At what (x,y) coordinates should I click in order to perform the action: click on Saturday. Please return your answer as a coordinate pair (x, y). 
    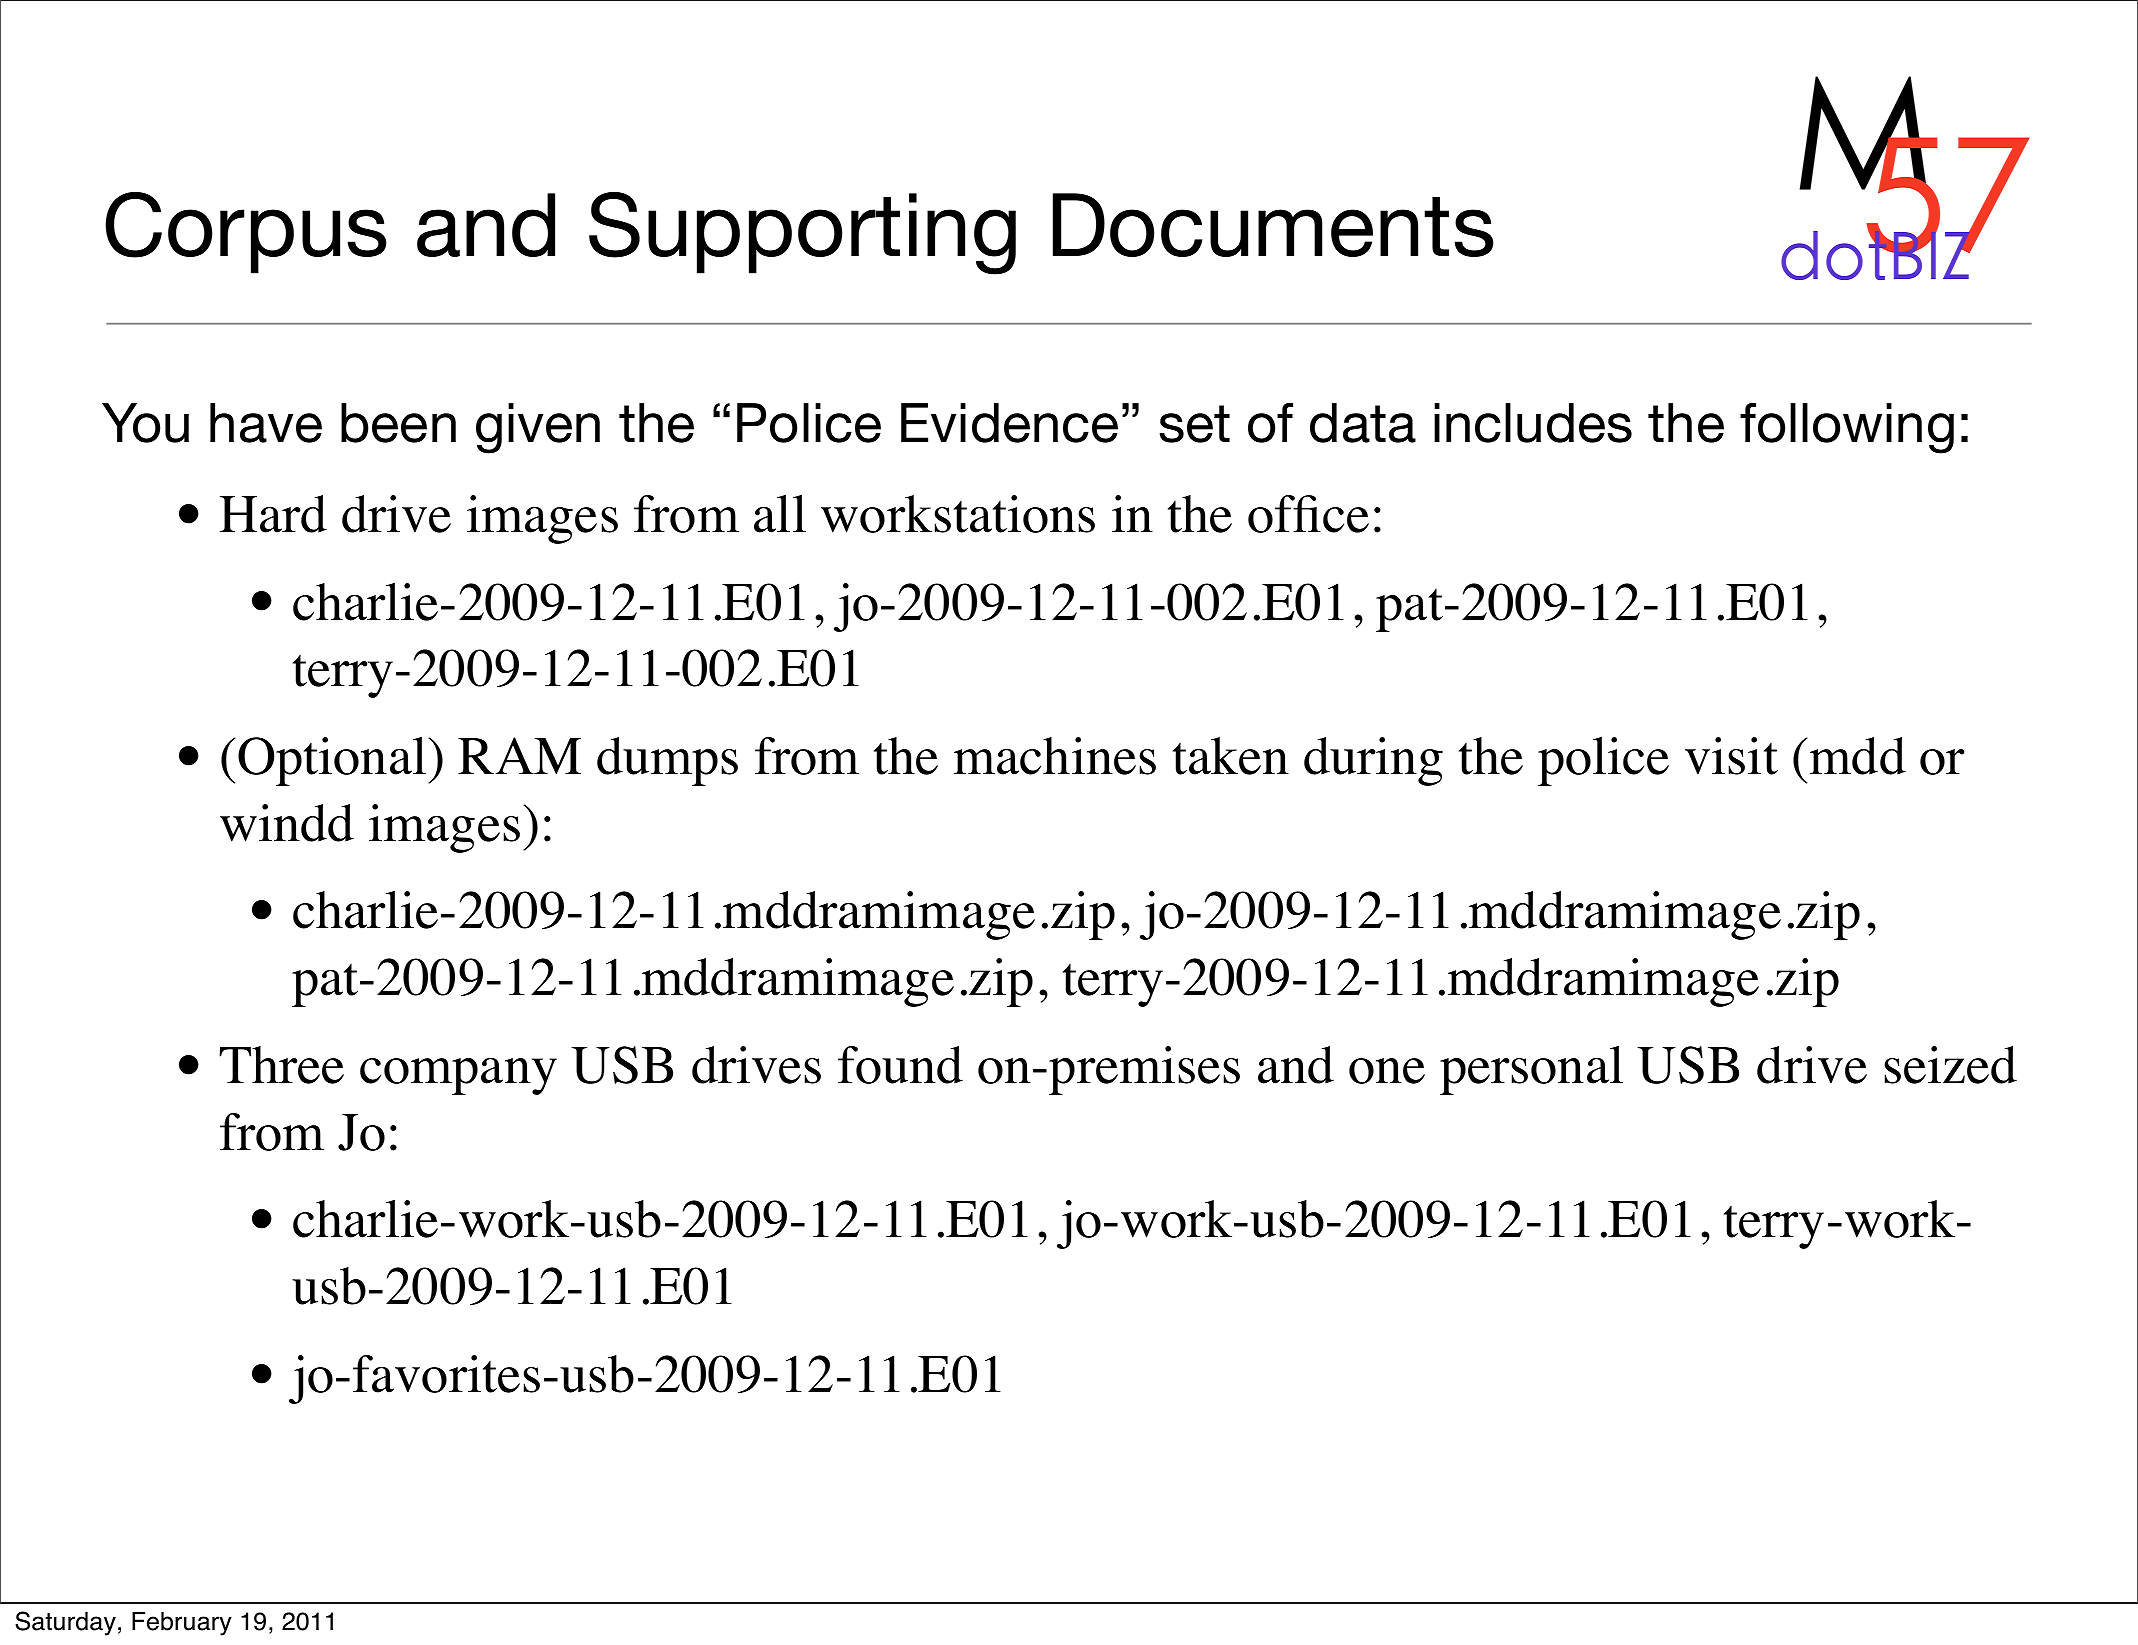
    Looking at the image, I should click on (65, 1623).
